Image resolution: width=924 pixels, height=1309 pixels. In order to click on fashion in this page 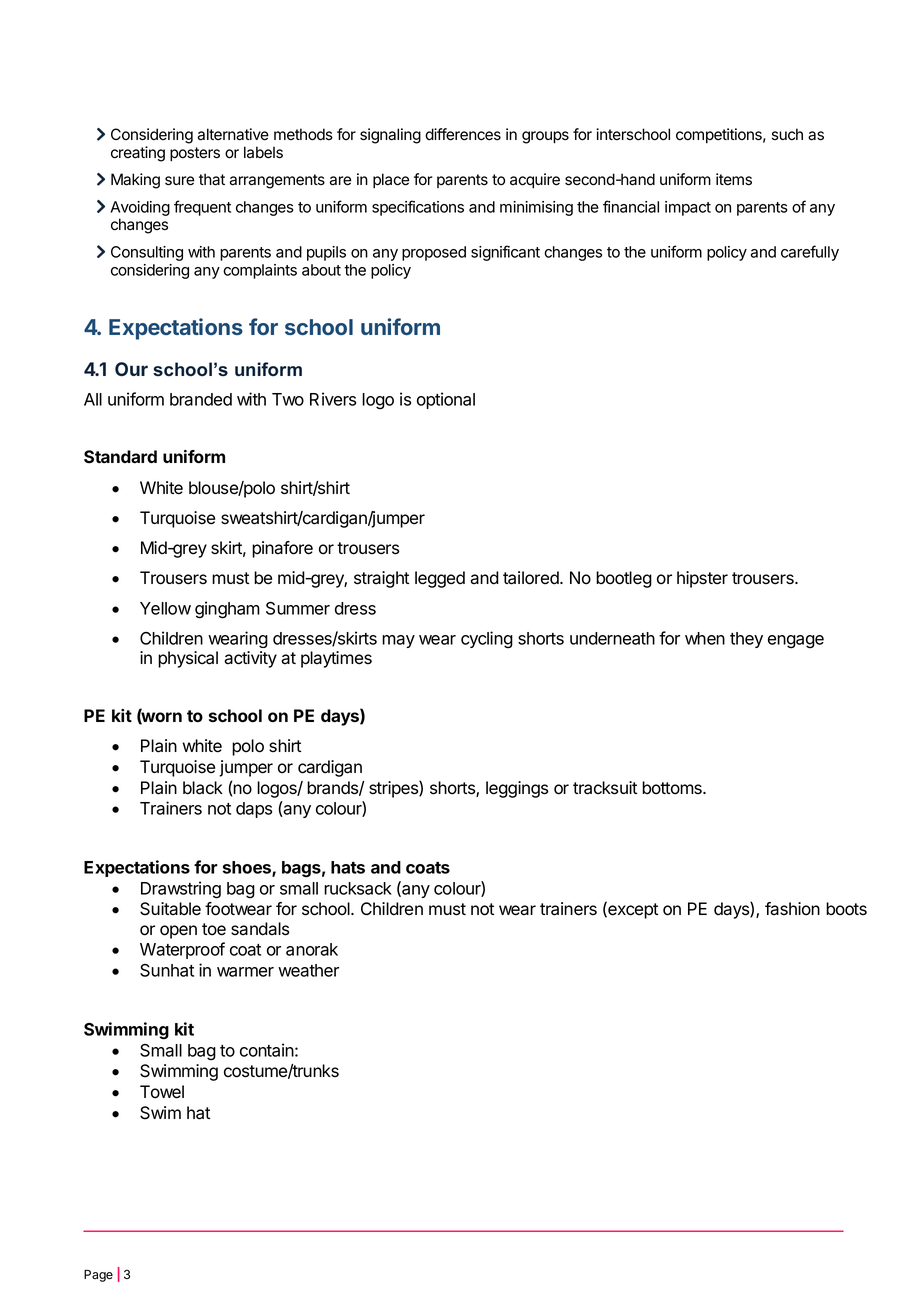, I will do `click(792, 909)`.
